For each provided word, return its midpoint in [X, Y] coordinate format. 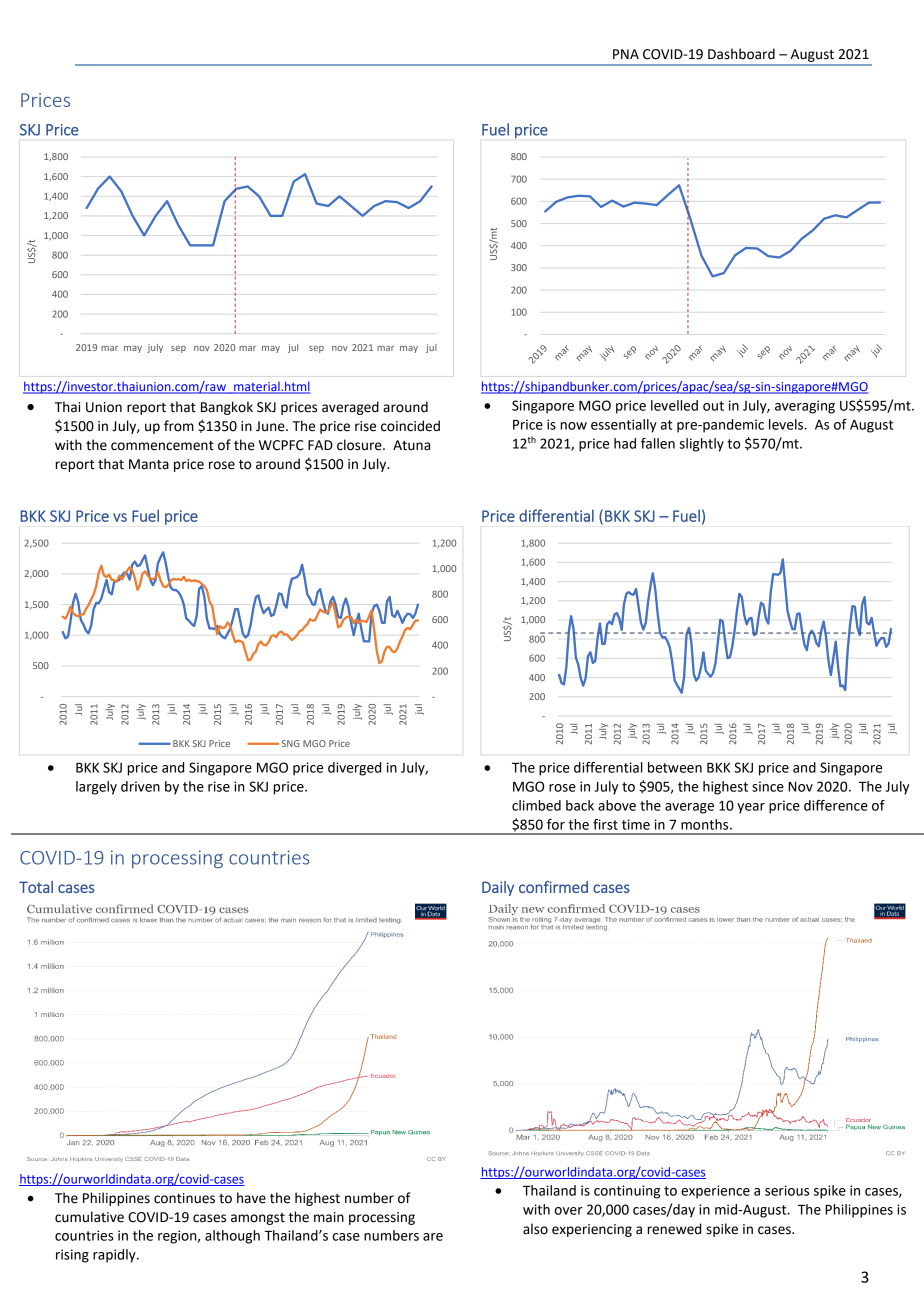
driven [140, 786]
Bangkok [227, 408]
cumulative [89, 1217]
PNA [626, 54]
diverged [354, 769]
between [675, 767]
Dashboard [741, 54]
